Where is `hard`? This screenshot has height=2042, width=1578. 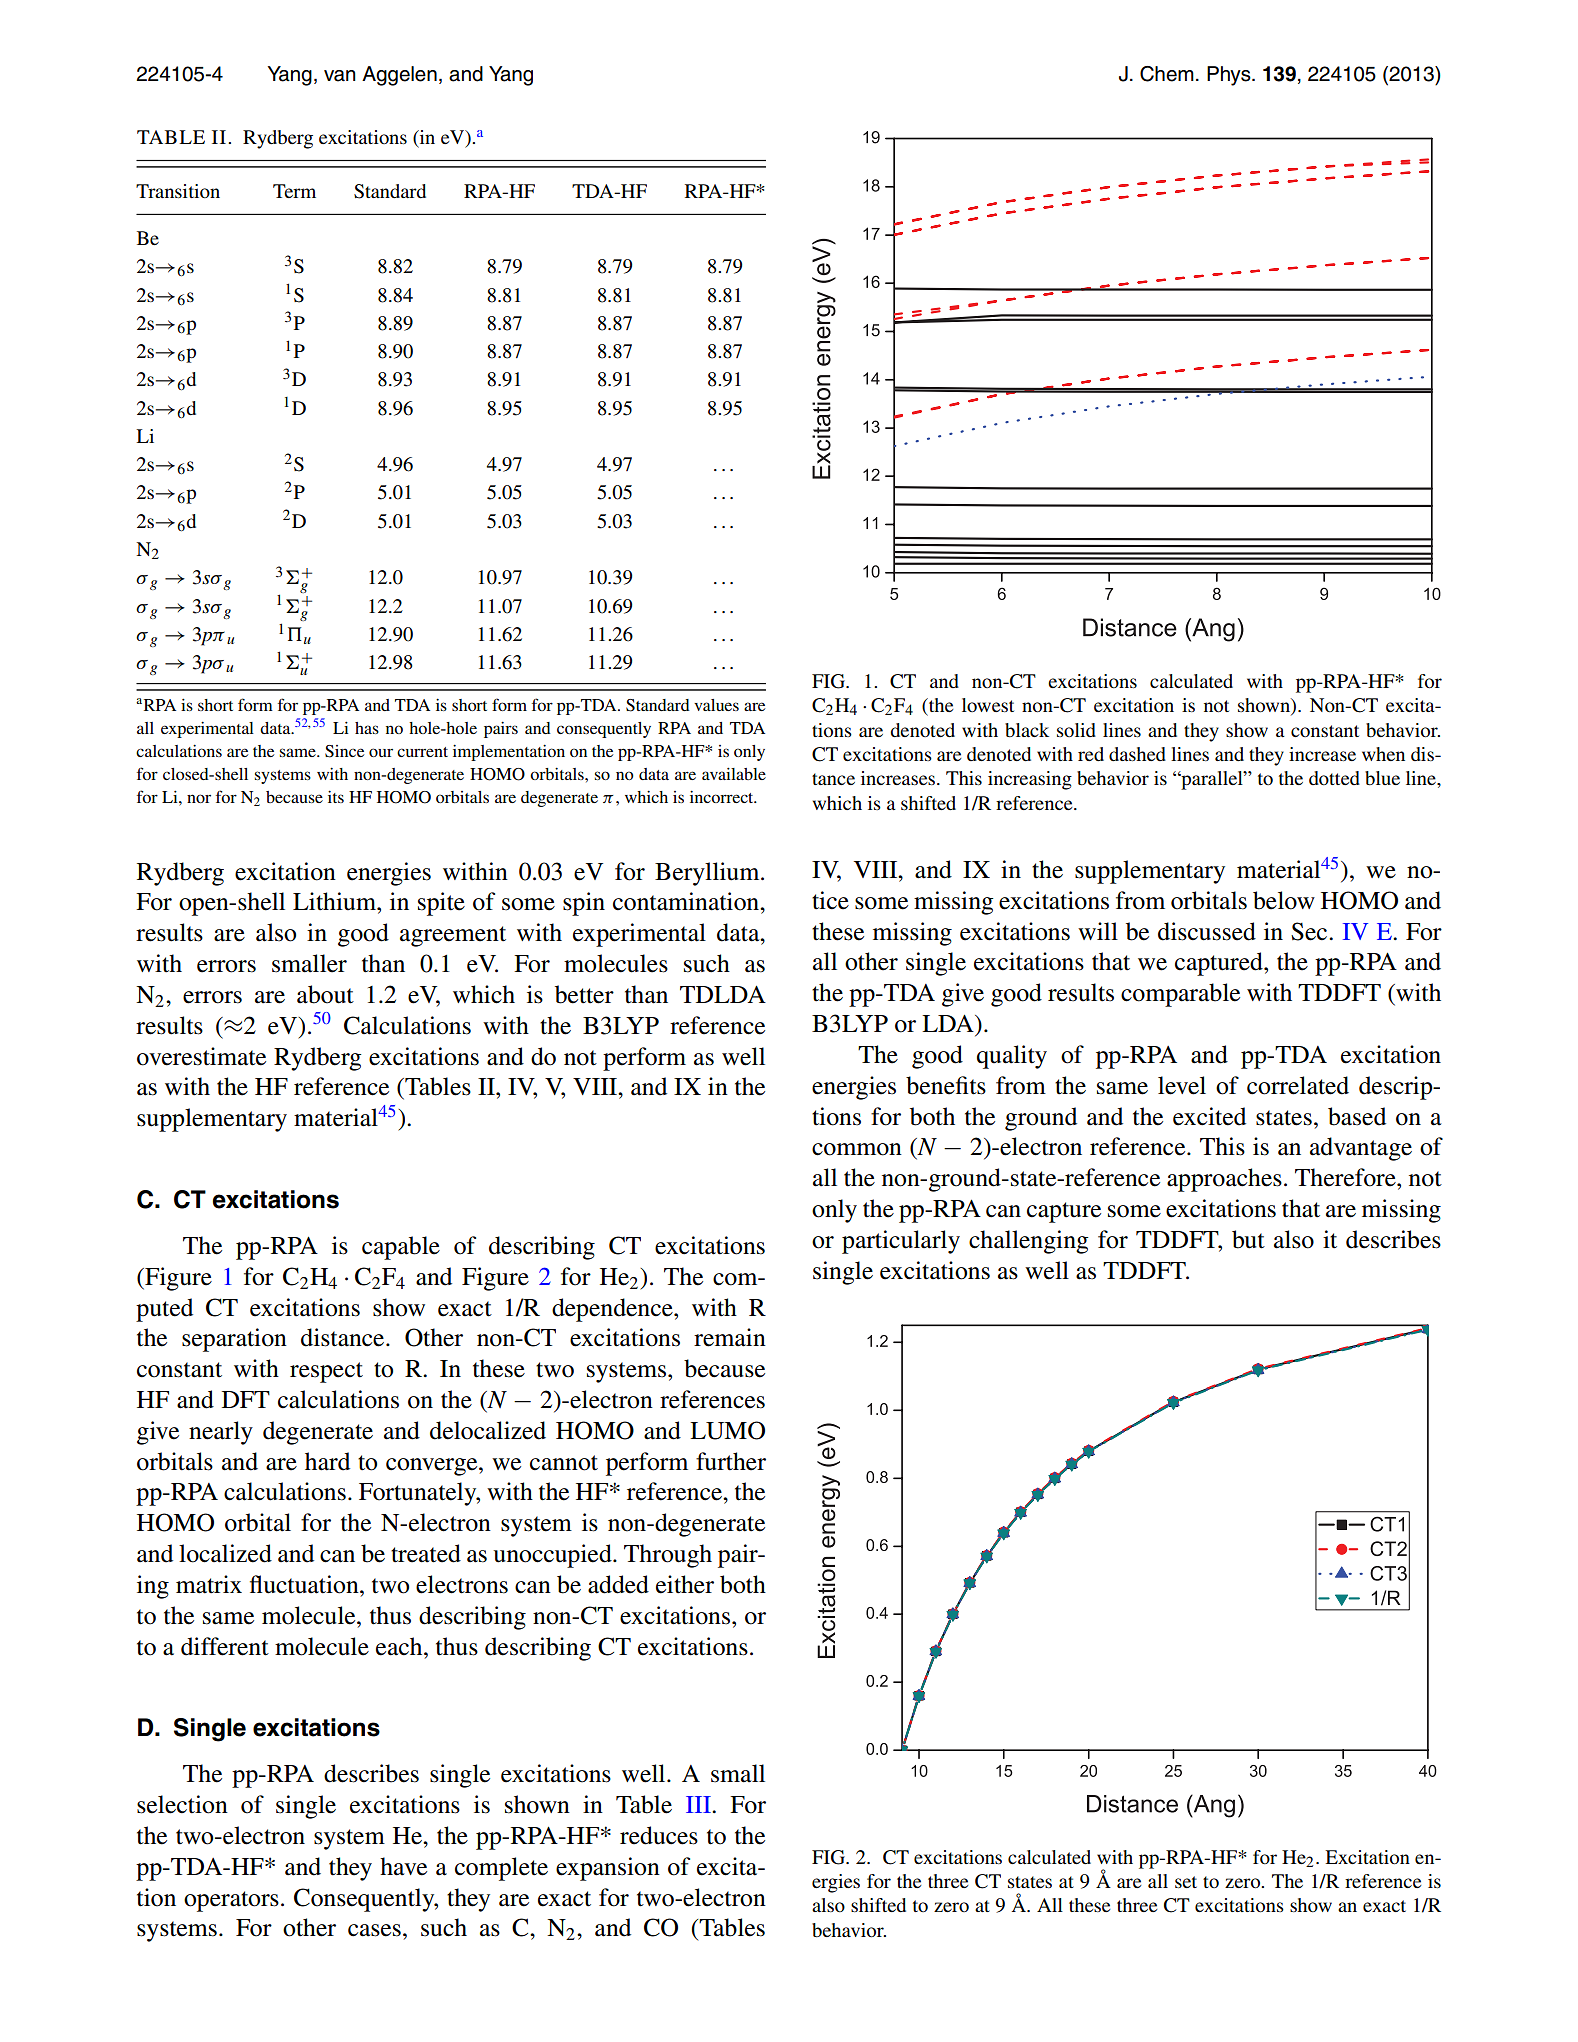 hard is located at coordinates (327, 1461).
